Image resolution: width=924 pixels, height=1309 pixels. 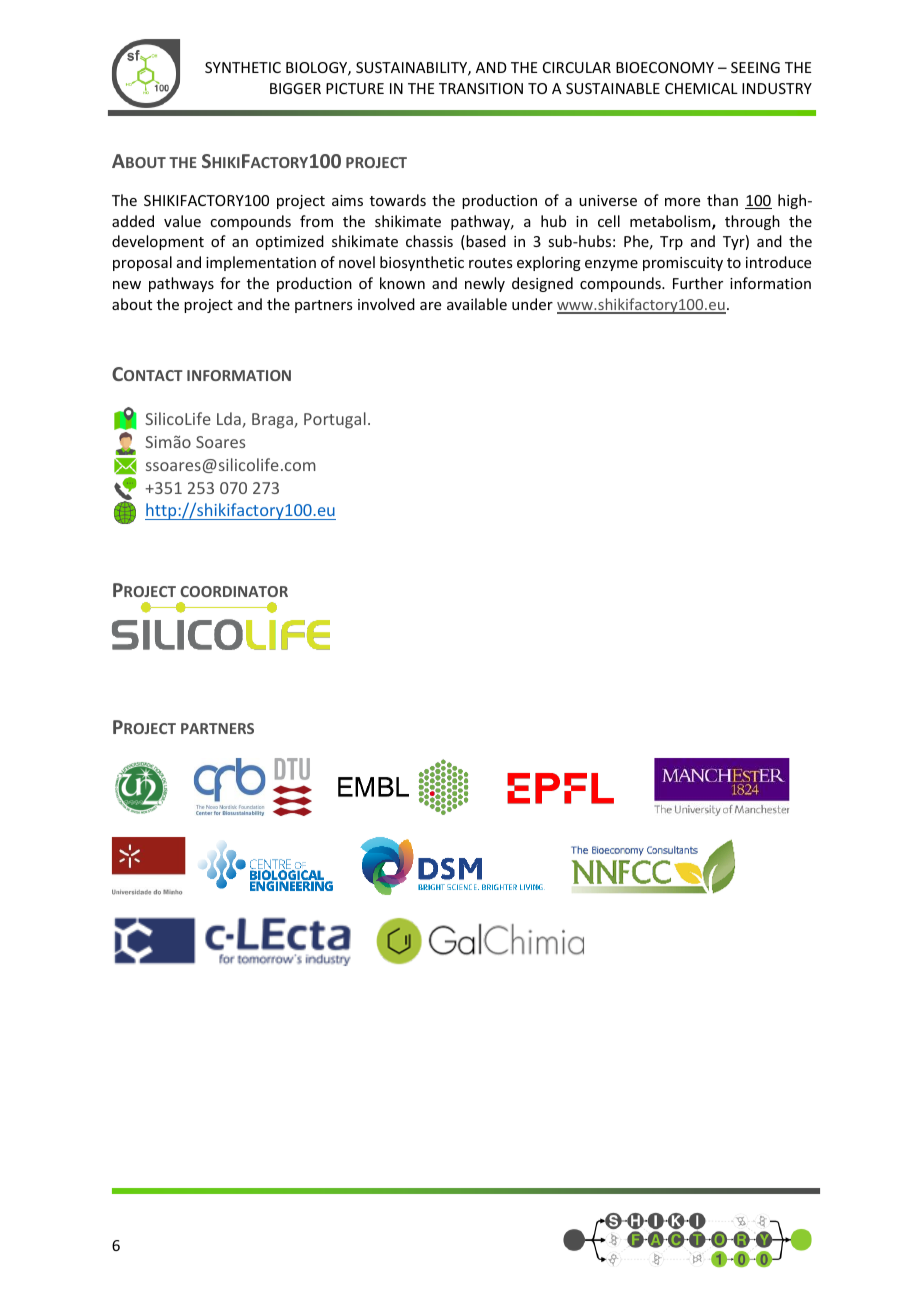 What do you see at coordinates (671, 243) in the document?
I see `Trp` at bounding box center [671, 243].
